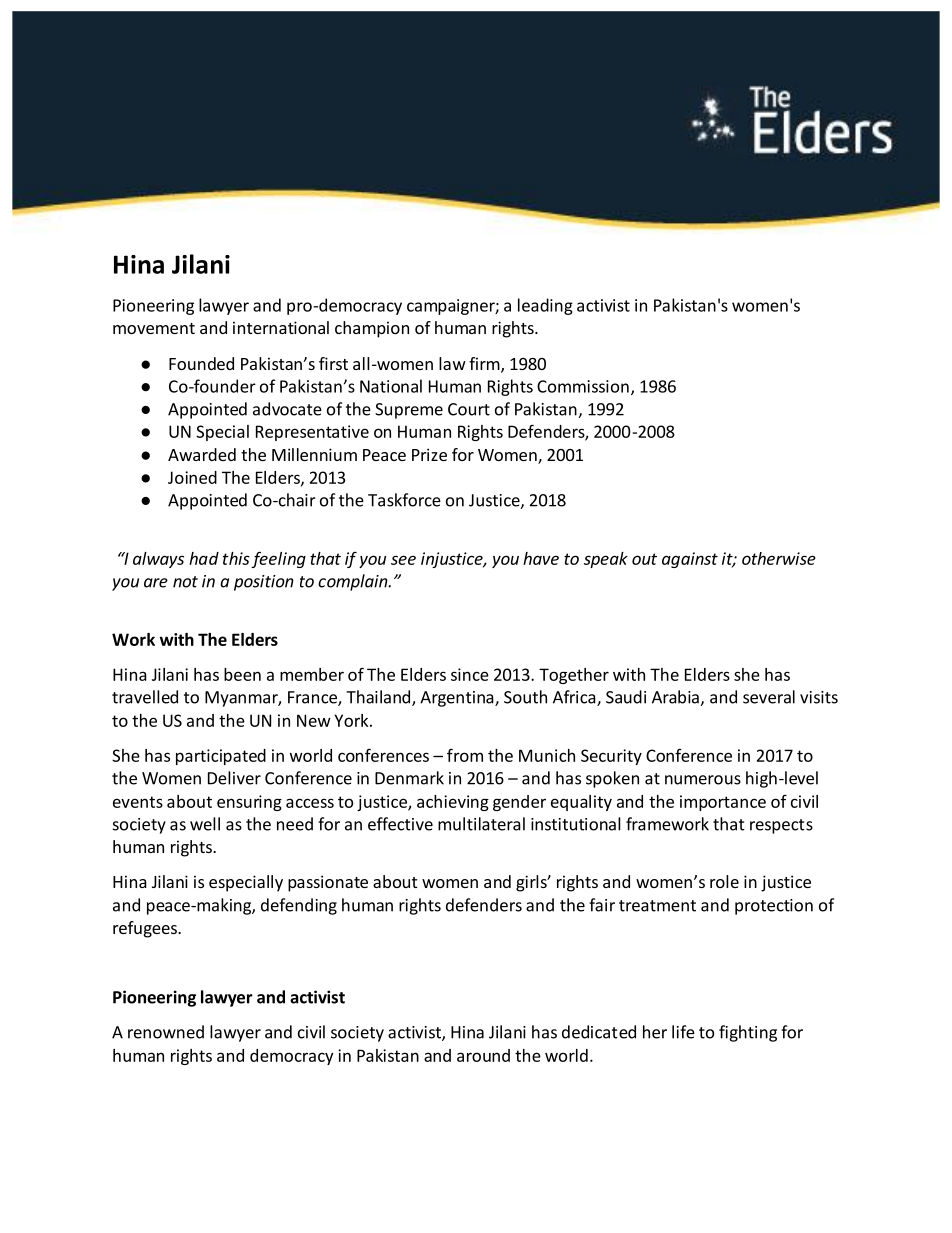  Describe the element at coordinates (583, 386) in the page. I see `Commission` at that location.
